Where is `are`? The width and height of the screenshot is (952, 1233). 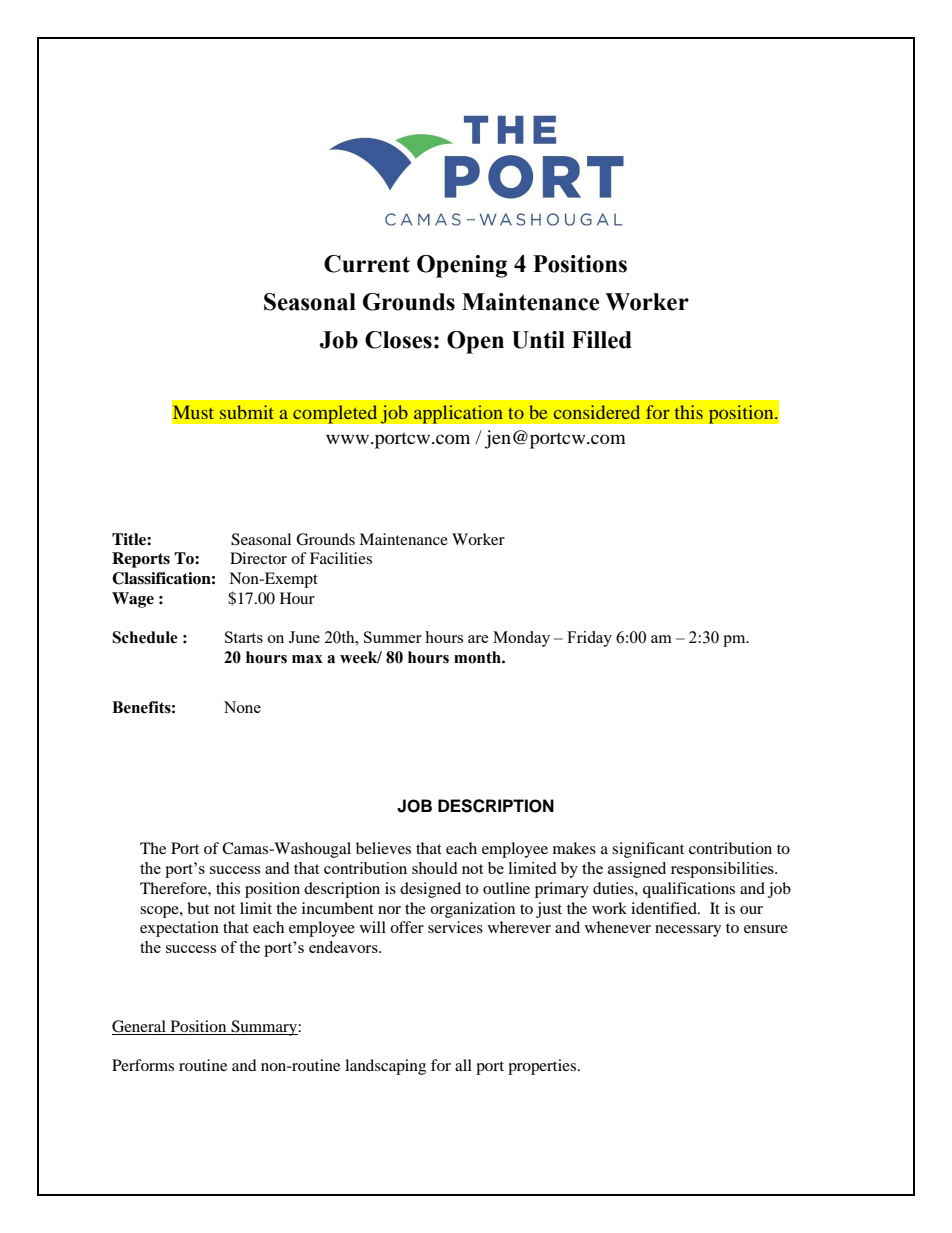 are is located at coordinates (478, 639).
